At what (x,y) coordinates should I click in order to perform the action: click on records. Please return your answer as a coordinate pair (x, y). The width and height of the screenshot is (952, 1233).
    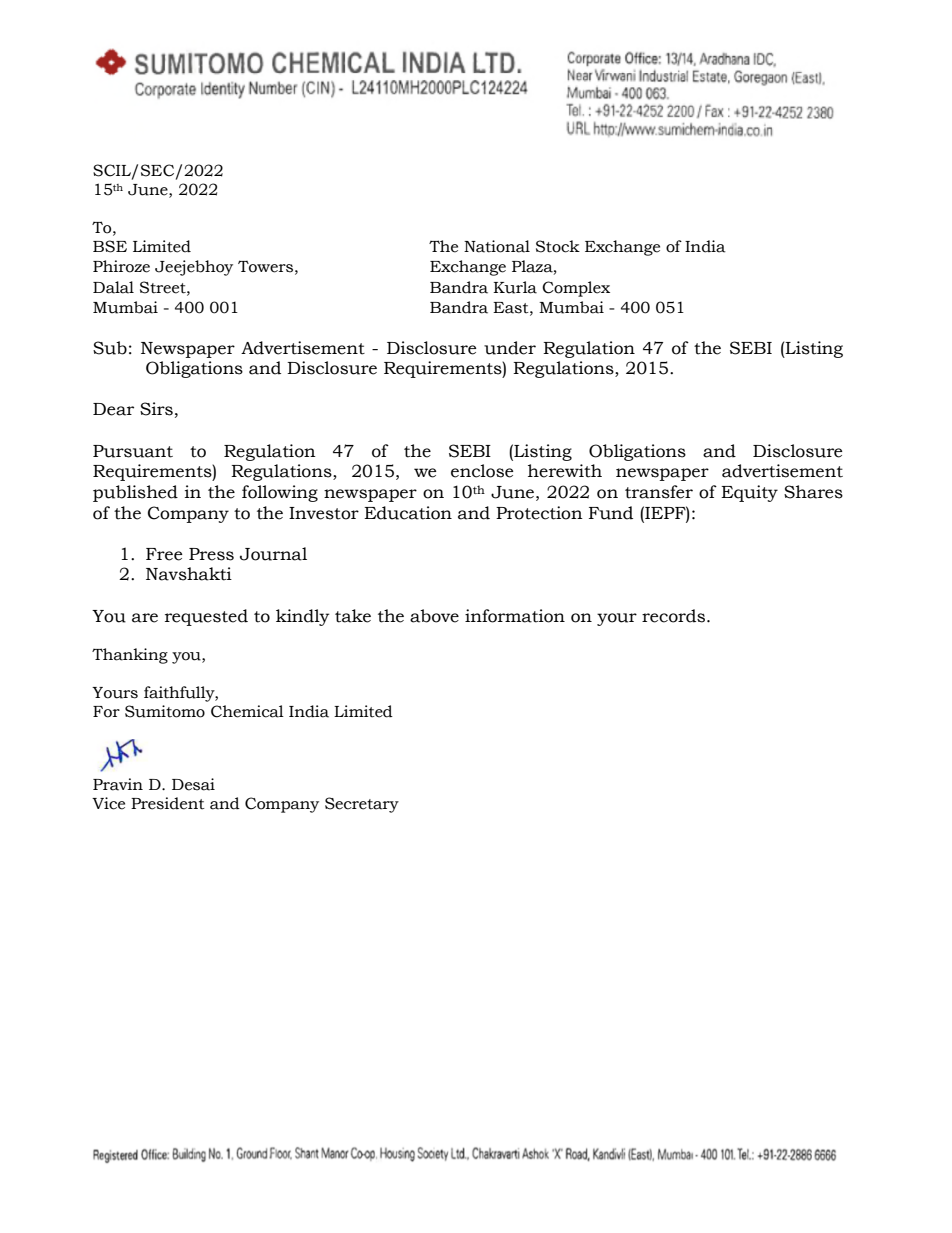
    Looking at the image, I should click on (673, 616).
